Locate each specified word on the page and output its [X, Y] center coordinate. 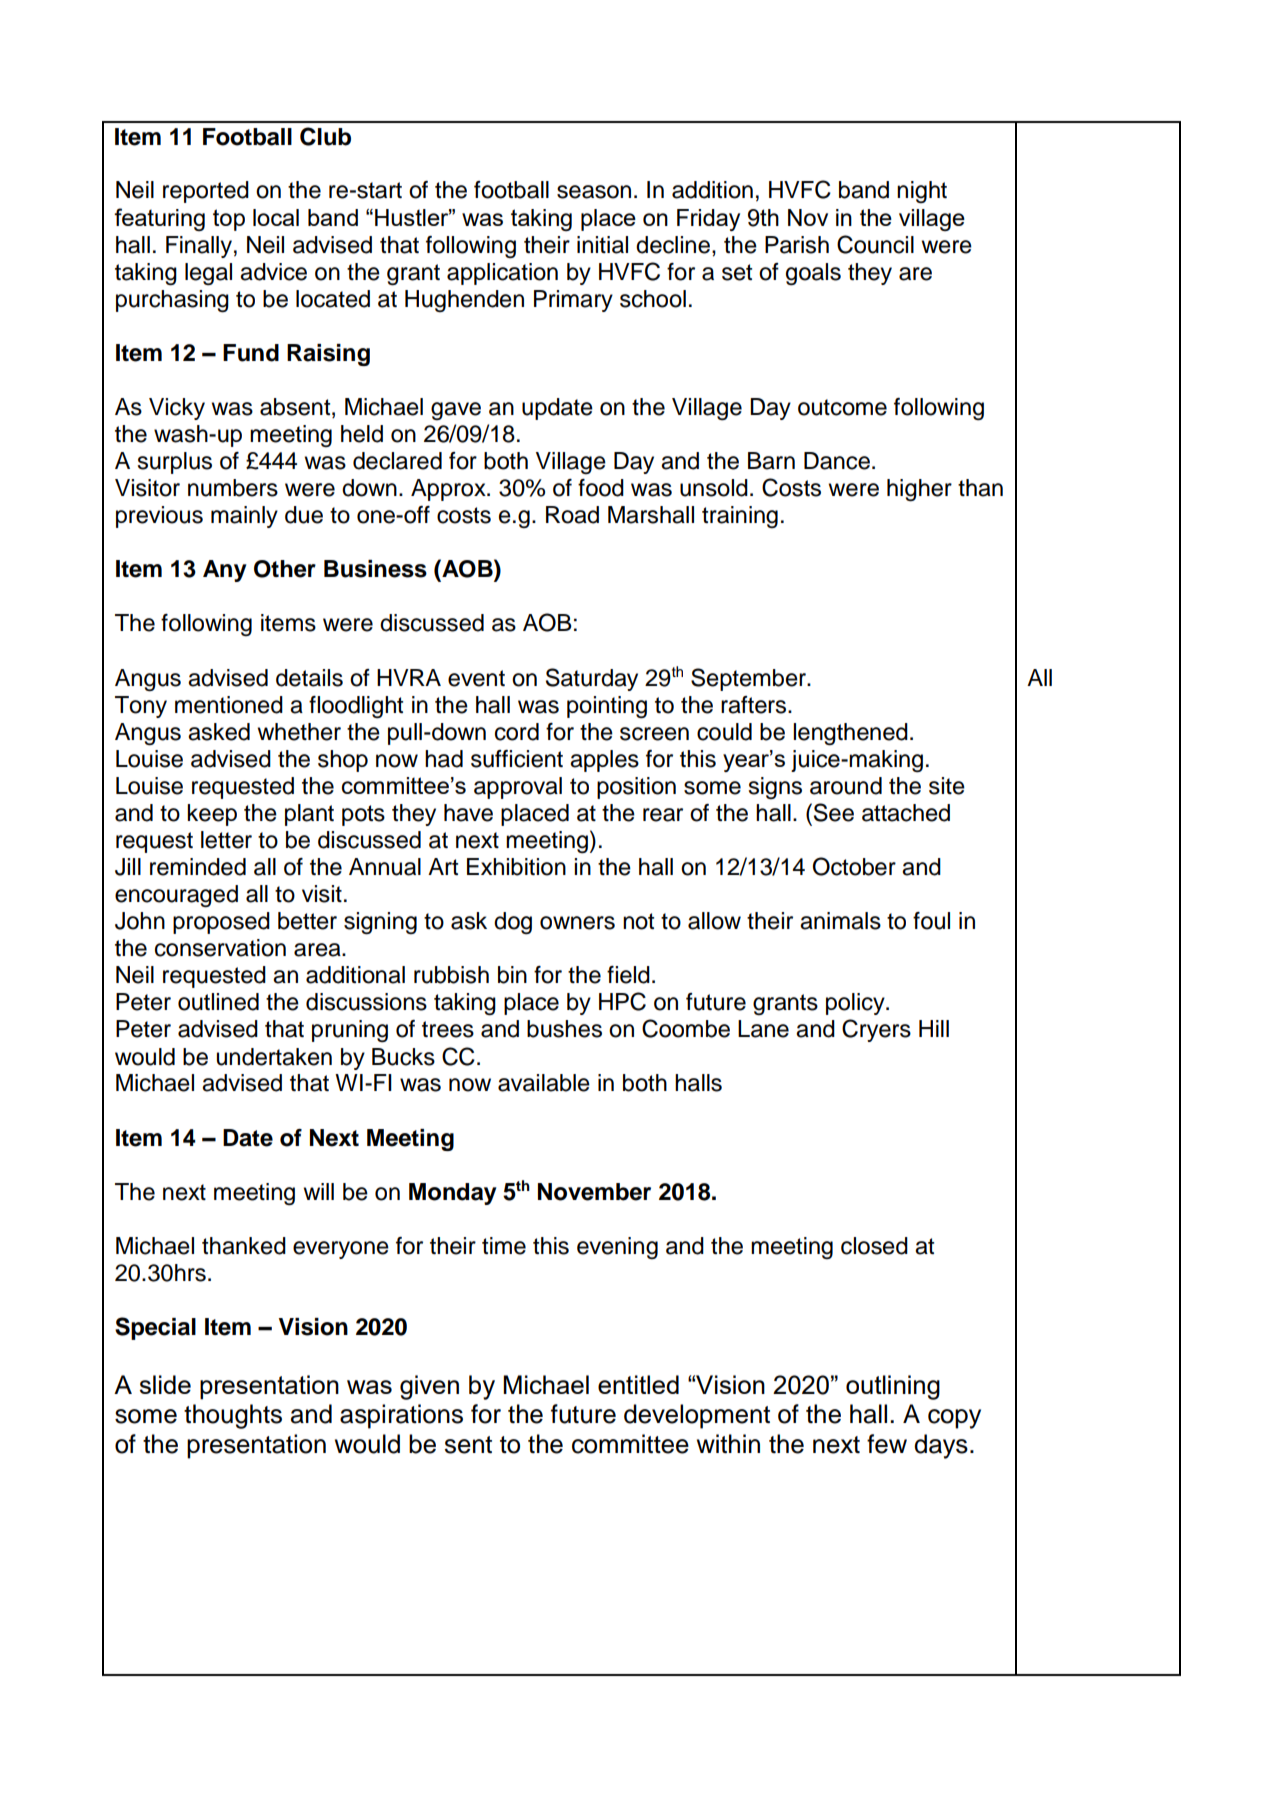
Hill [934, 1028]
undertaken [274, 1057]
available [544, 1083]
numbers [233, 488]
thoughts [233, 1416]
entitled [638, 1384]
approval [518, 788]
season [594, 192]
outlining [893, 1387]
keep [212, 815]
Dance [837, 461]
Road [572, 515]
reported [206, 192]
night [922, 192]
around [846, 786]
